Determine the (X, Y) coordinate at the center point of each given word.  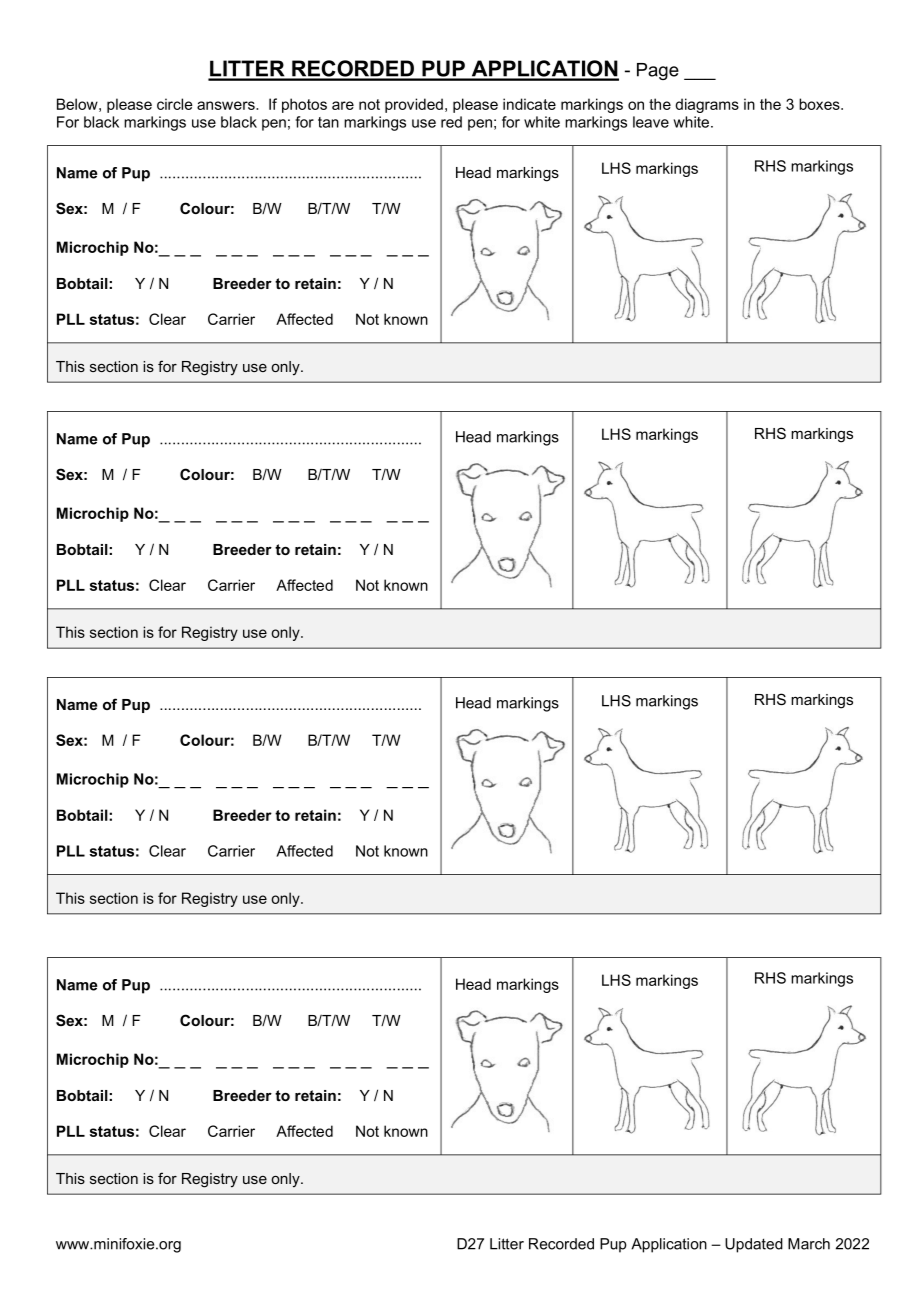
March (809, 1244)
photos (304, 105)
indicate (529, 104)
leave (651, 122)
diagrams (707, 105)
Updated (754, 1245)
